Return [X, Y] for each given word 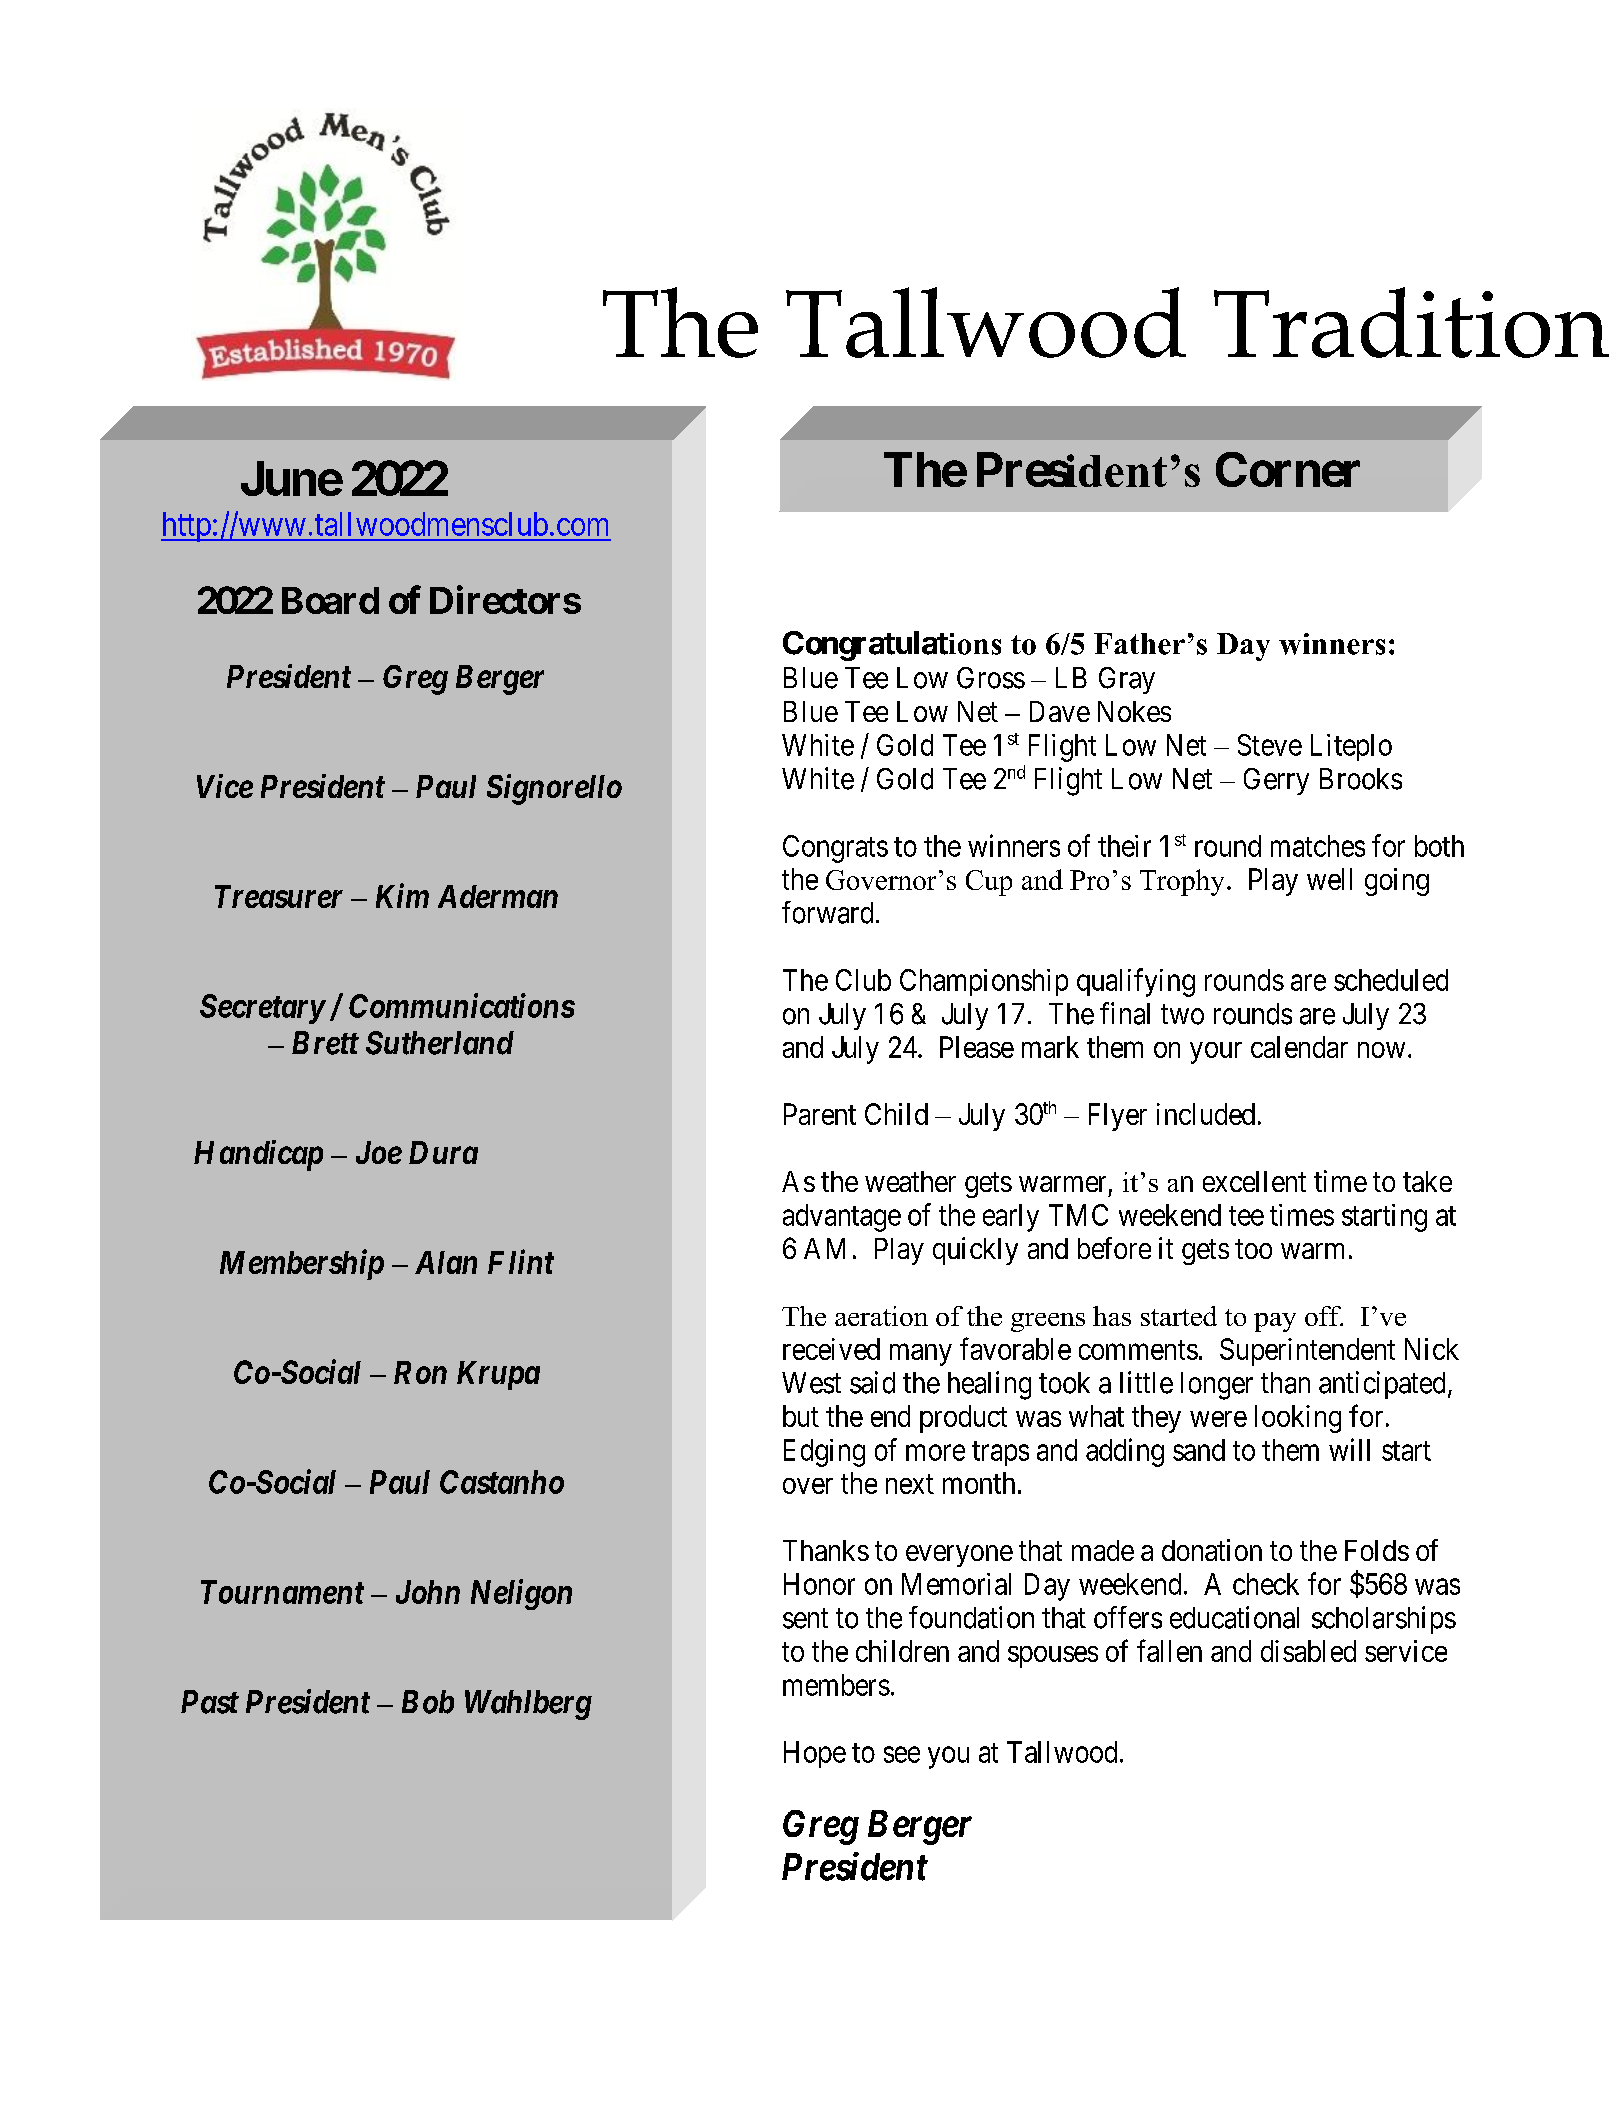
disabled [1308, 1651]
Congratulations [892, 646]
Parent [820, 1114]
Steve [1270, 745]
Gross [991, 678]
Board [330, 600]
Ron [420, 1372]
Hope [815, 1754]
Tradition [1411, 322]
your [1216, 1053]
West [811, 1383]
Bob [428, 1702]
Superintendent [1307, 1352]
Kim [402, 895]
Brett [325, 1043]
